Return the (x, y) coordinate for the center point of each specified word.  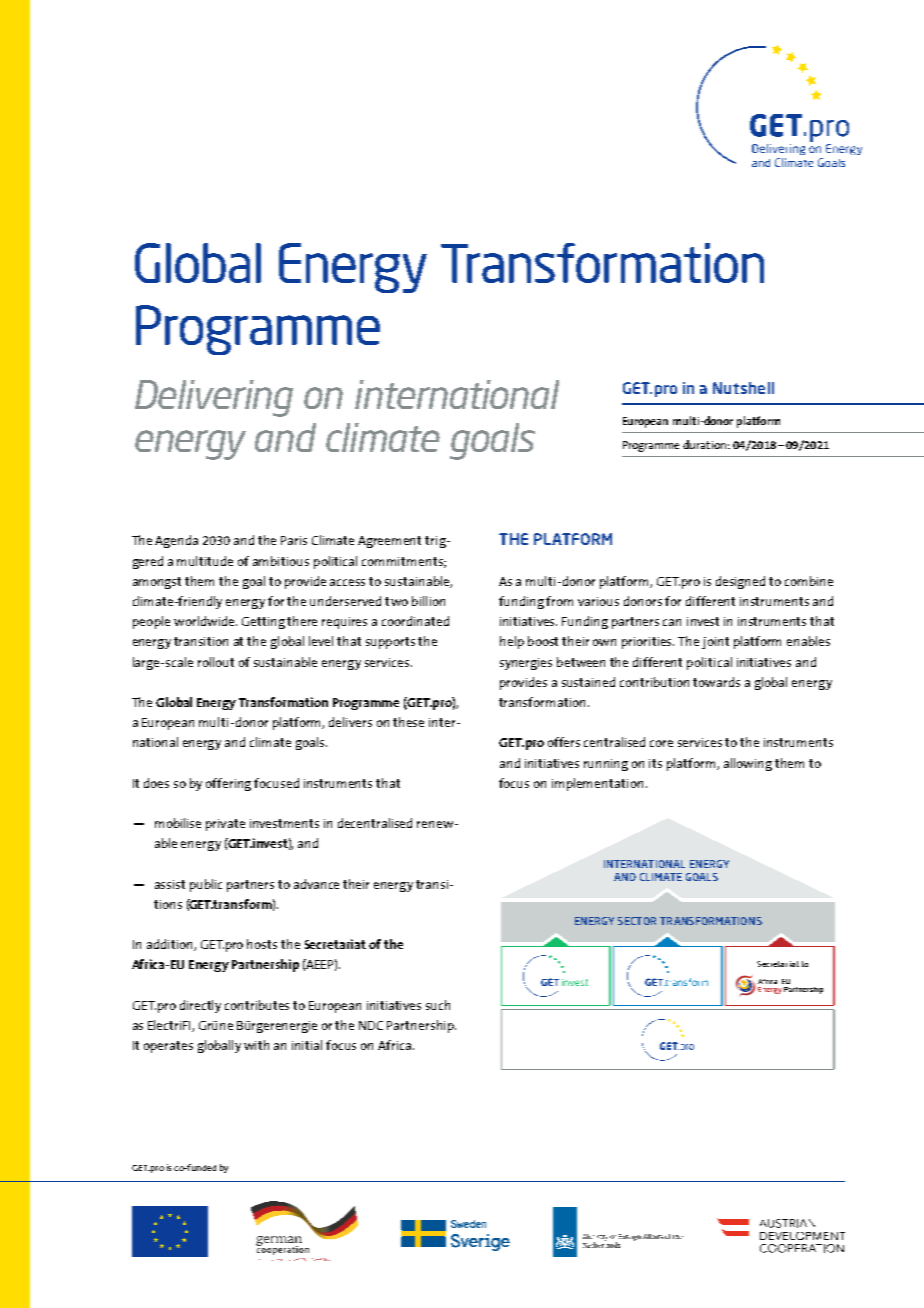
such (438, 1005)
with (256, 1045)
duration (704, 444)
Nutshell (743, 388)
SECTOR (637, 921)
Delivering (214, 398)
